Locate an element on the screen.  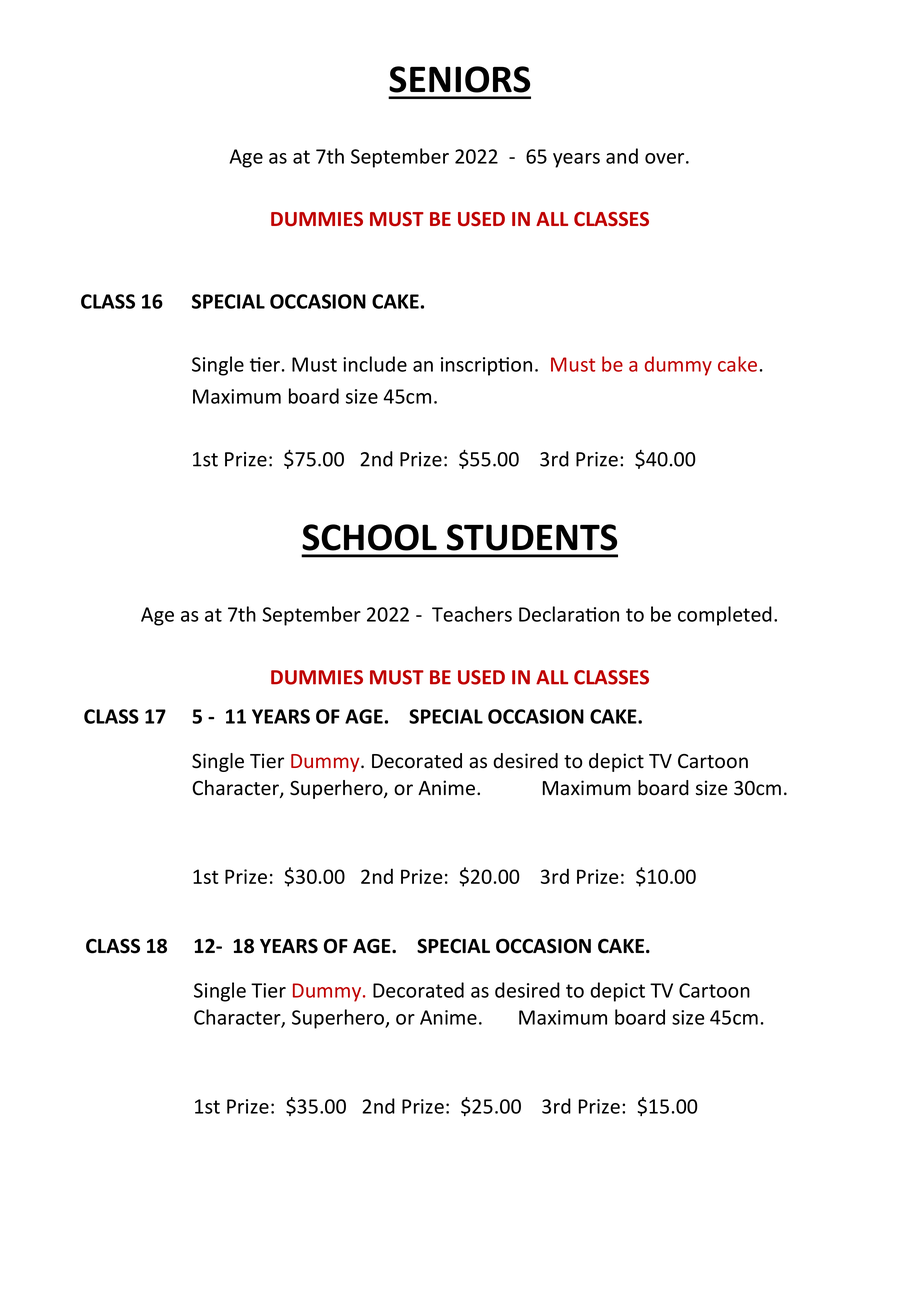
SENIORS is located at coordinates (459, 79).
